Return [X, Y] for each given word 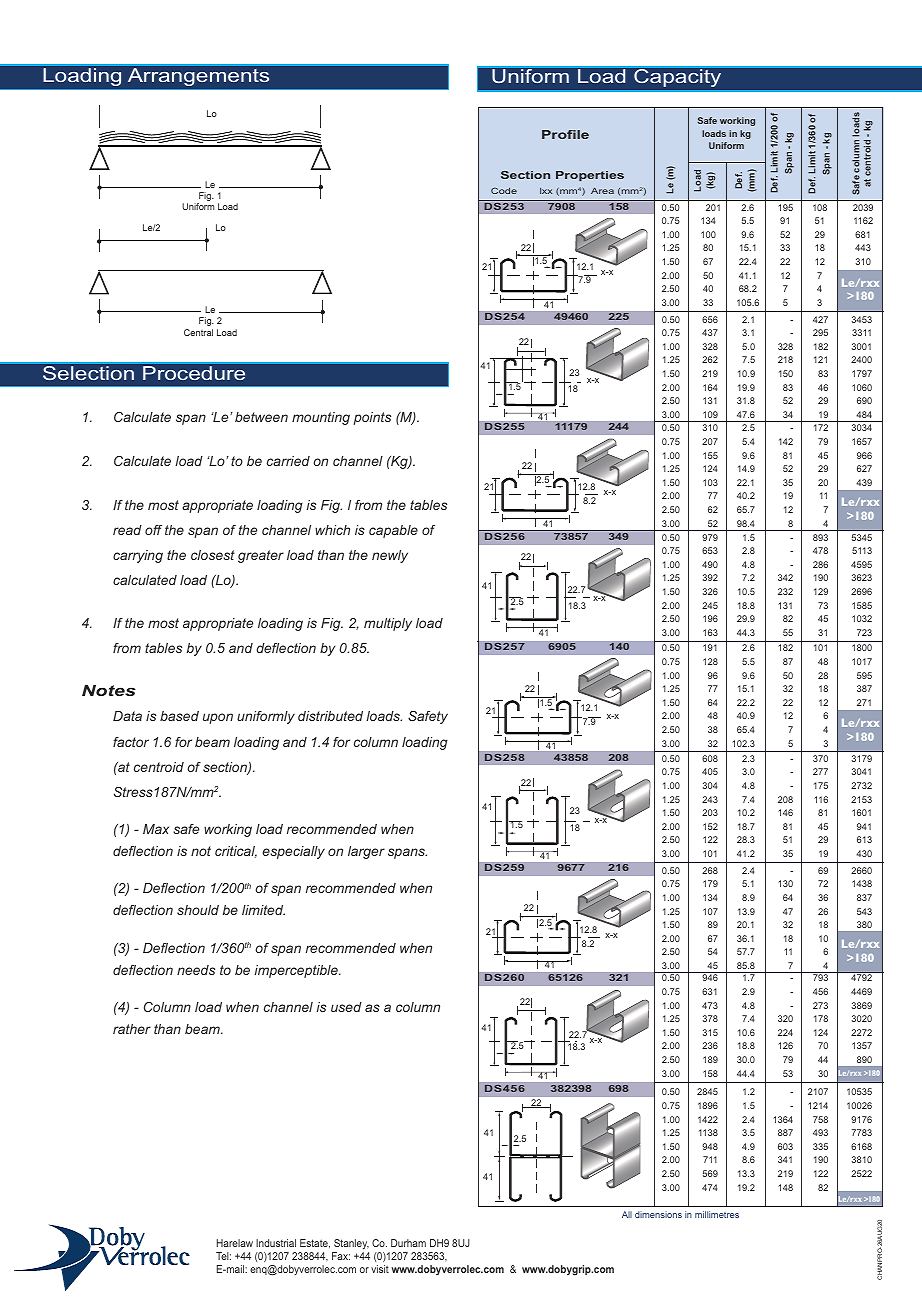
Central [198, 332]
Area [602, 190]
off [153, 530]
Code [504, 190]
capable [393, 531]
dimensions [658, 1214]
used [346, 1007]
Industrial [276, 1243]
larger [366, 852]
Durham [408, 1243]
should [198, 910]
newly [390, 556]
